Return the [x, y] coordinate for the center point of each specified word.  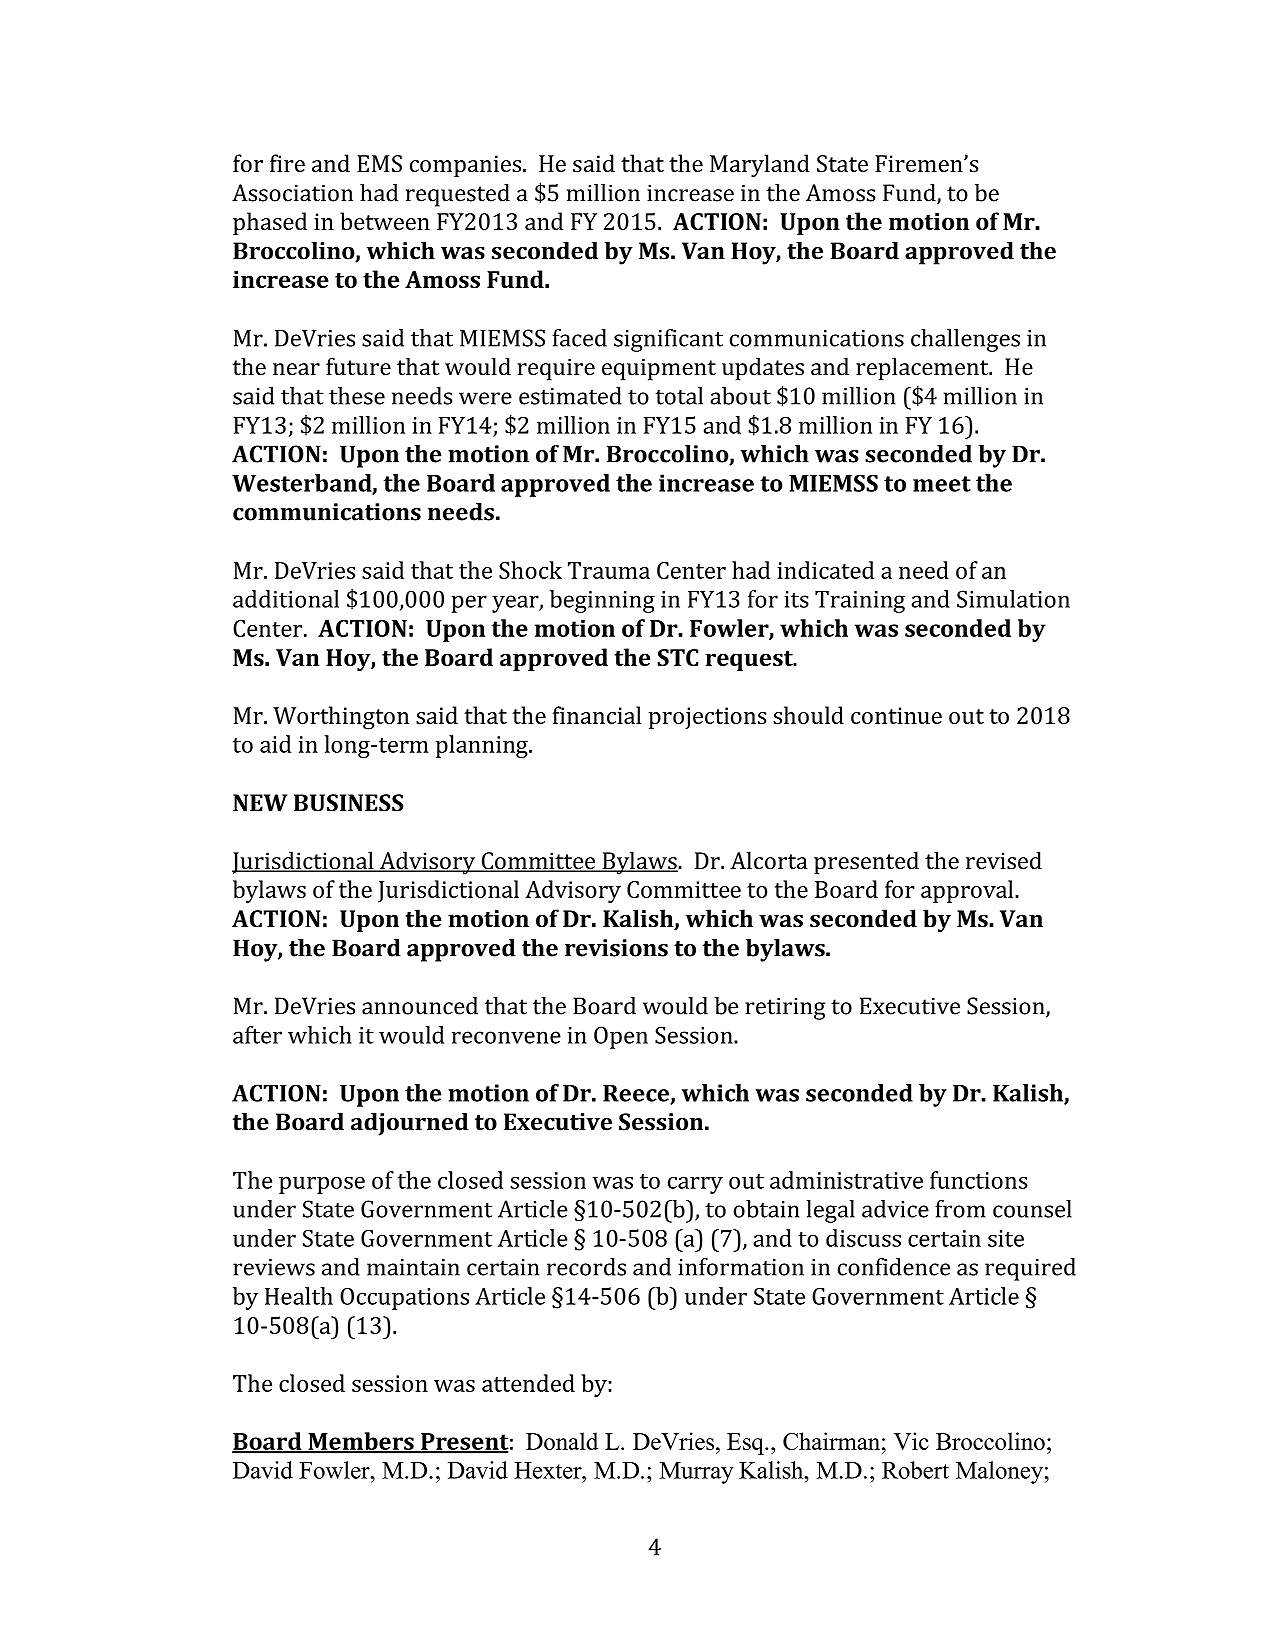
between [385, 221]
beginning [602, 601]
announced [420, 1006]
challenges [965, 340]
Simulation [1013, 599]
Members [361, 1442]
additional [286, 599]
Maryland [760, 166]
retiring [785, 1009]
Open [621, 1037]
